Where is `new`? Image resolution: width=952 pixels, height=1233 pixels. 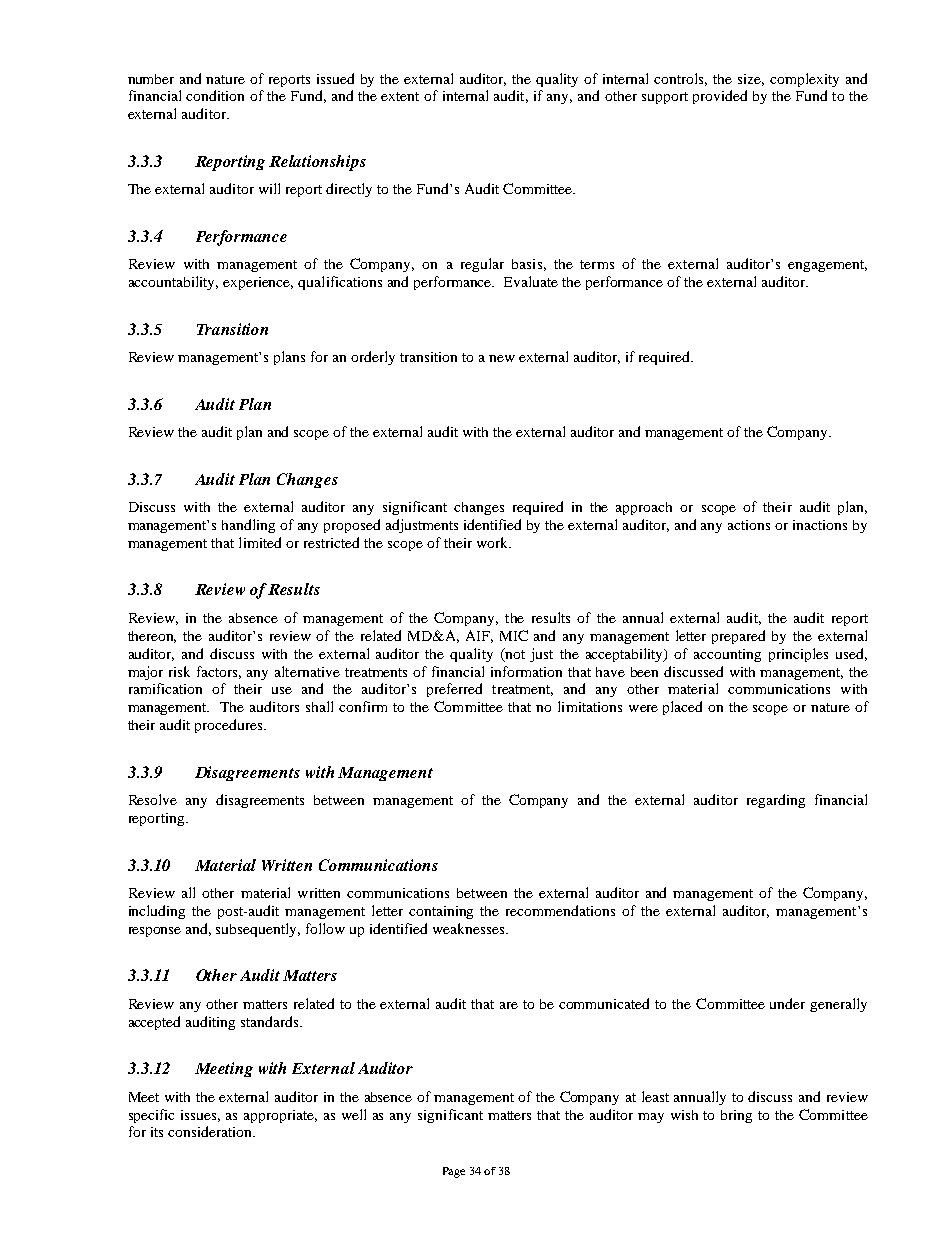 new is located at coordinates (502, 358).
